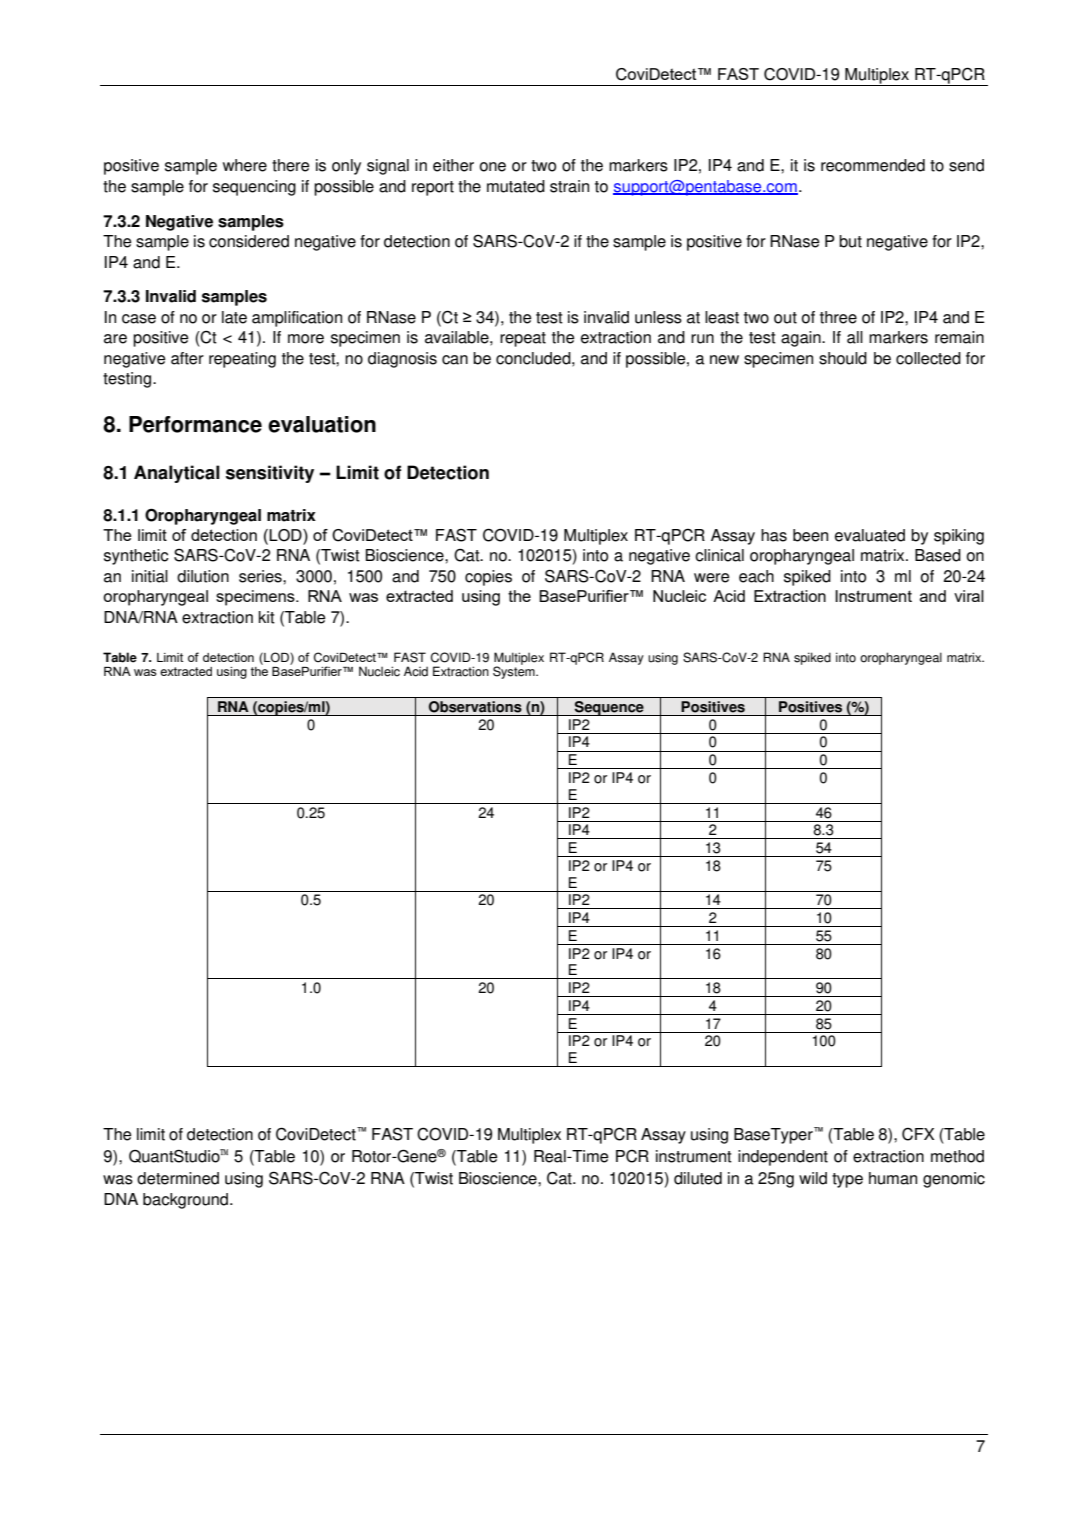 The height and width of the image is (1540, 1089). What do you see at coordinates (969, 596) in the image?
I see `viral` at bounding box center [969, 596].
